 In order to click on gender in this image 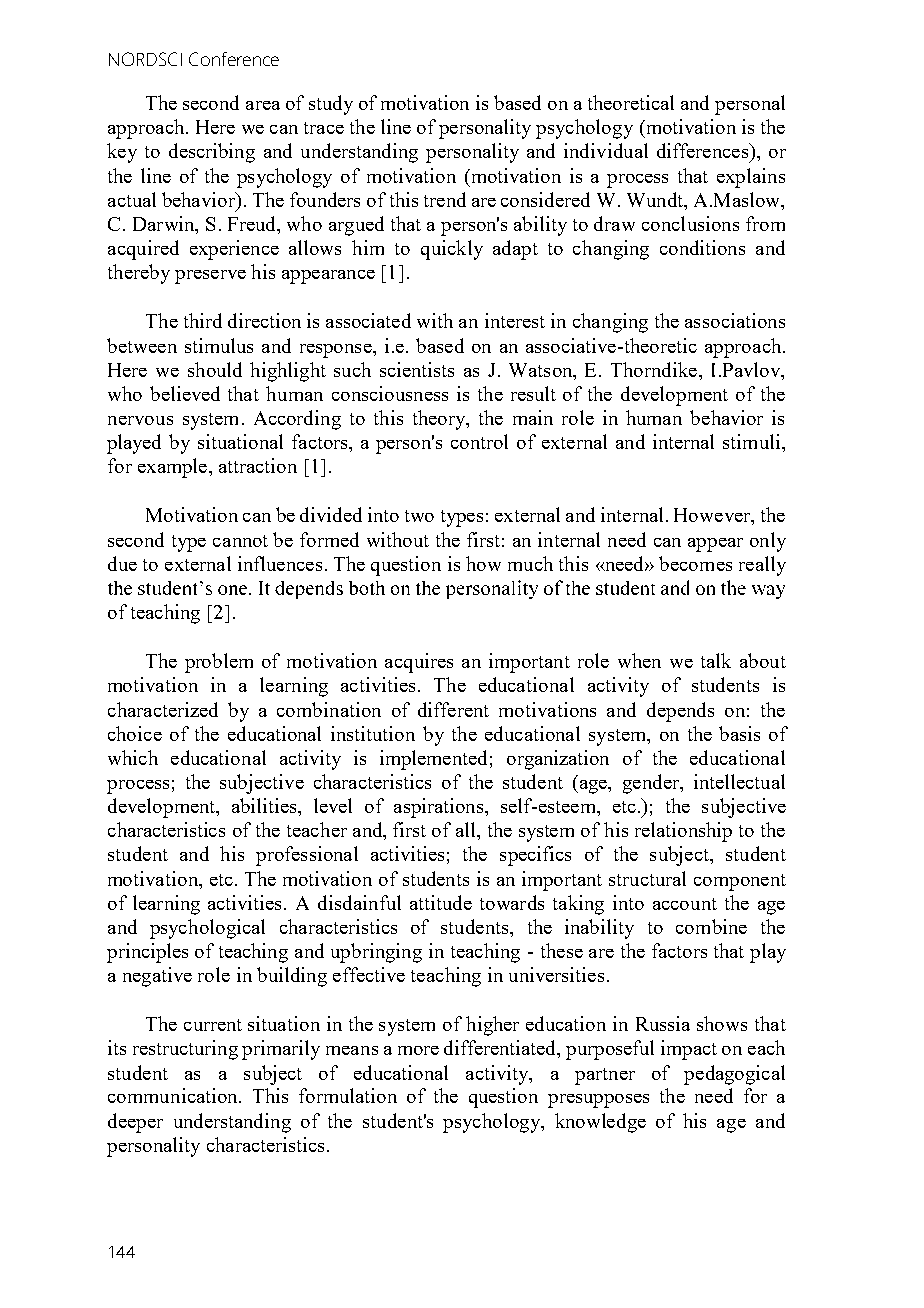, I will do `click(652, 784)`.
